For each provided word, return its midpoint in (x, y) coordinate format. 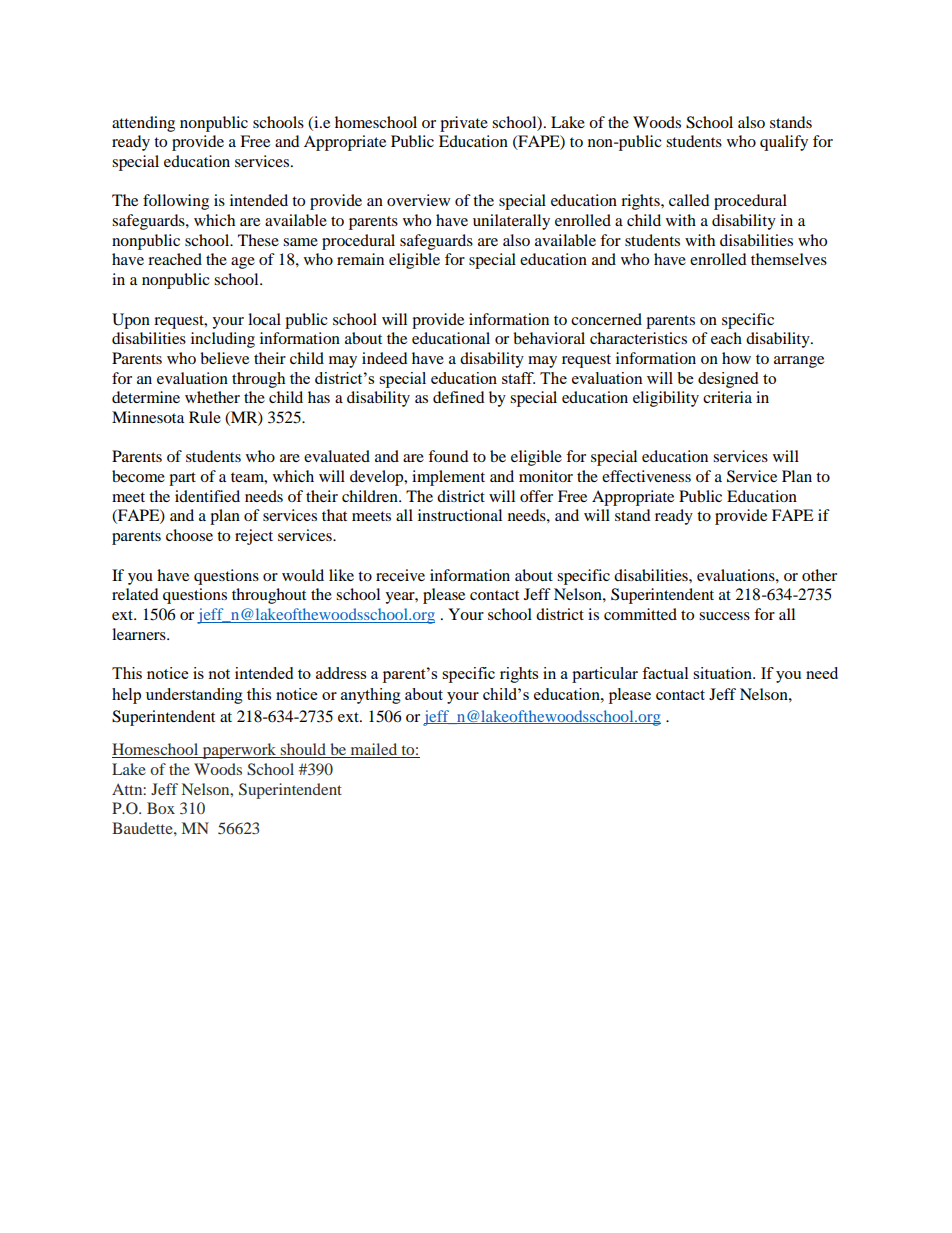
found (448, 456)
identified (207, 496)
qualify (784, 143)
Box (161, 808)
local (264, 319)
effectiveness (646, 476)
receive (400, 575)
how (736, 358)
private (464, 124)
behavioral (549, 338)
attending (143, 124)
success (724, 616)
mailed (374, 750)
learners (140, 634)
